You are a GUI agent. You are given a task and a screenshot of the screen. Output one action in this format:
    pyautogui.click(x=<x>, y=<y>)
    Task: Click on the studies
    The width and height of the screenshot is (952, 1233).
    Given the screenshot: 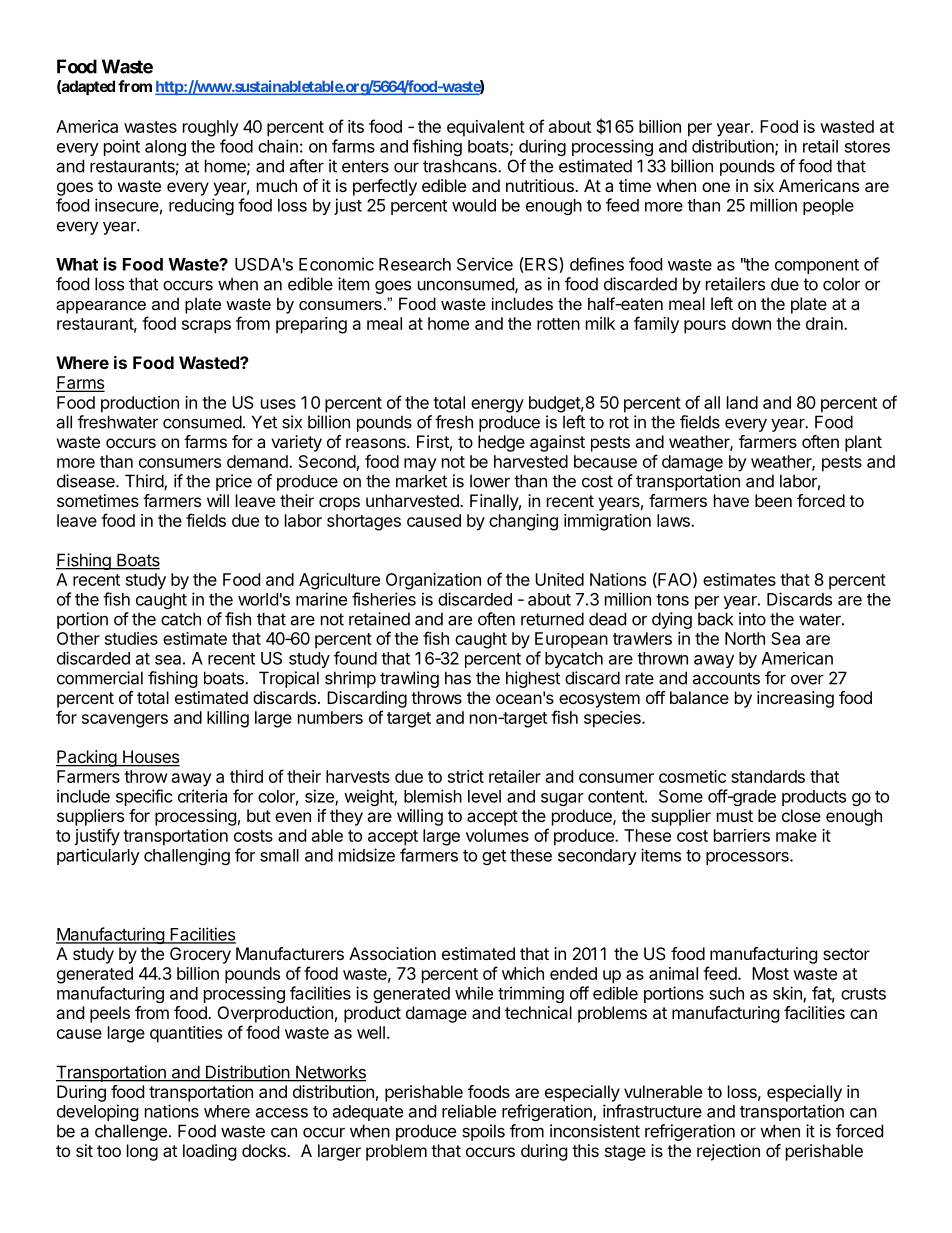 What is the action you would take?
    pyautogui.click(x=131, y=638)
